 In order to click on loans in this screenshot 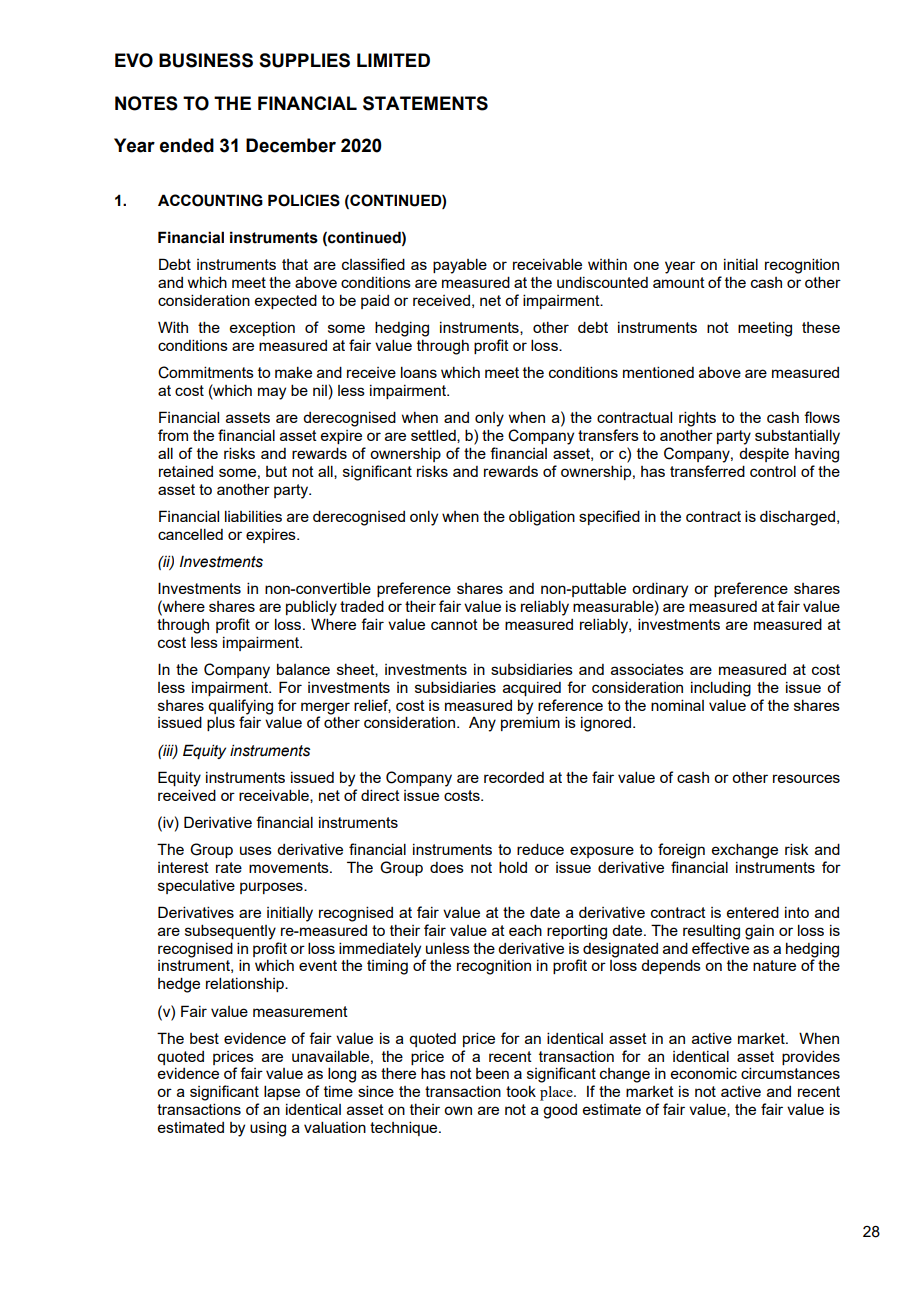, I will do `click(419, 372)`.
